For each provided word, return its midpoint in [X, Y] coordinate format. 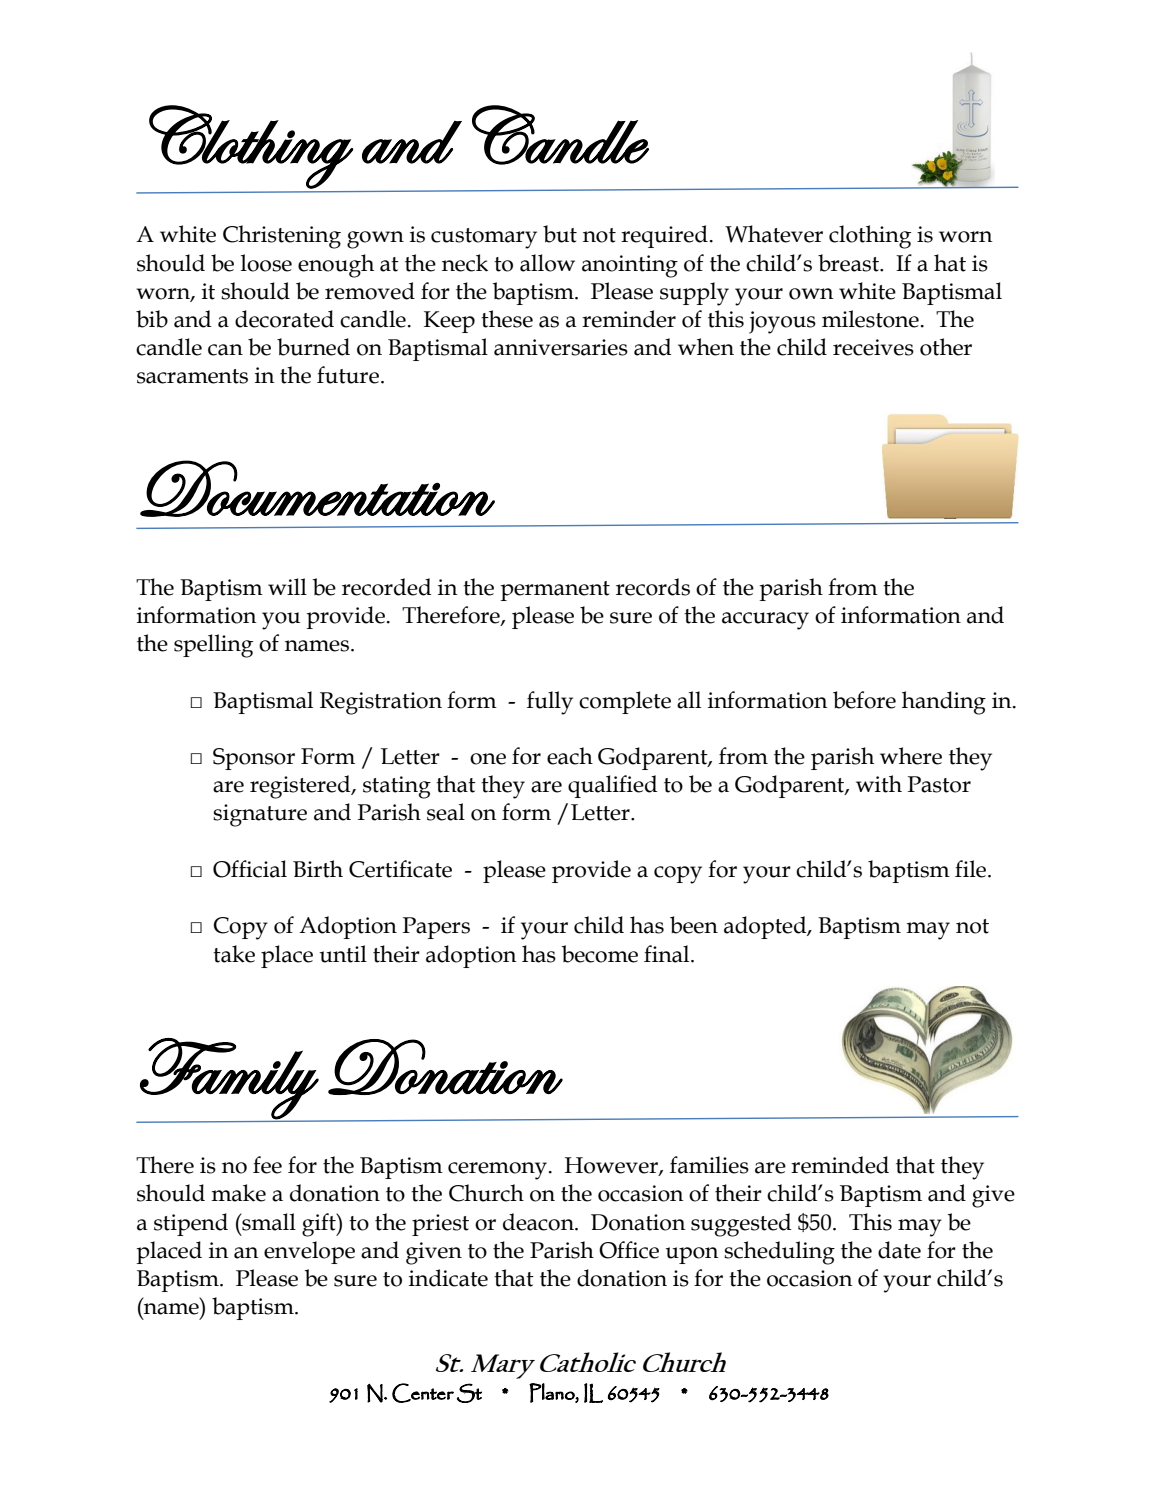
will [287, 586]
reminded [840, 1165]
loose [266, 263]
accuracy [765, 621]
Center [423, 1393]
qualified [612, 786]
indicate [448, 1278]
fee [267, 1165]
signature [260, 815]
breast [849, 263]
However [612, 1166]
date [899, 1250]
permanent [555, 591]
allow [547, 263]
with [879, 784]
